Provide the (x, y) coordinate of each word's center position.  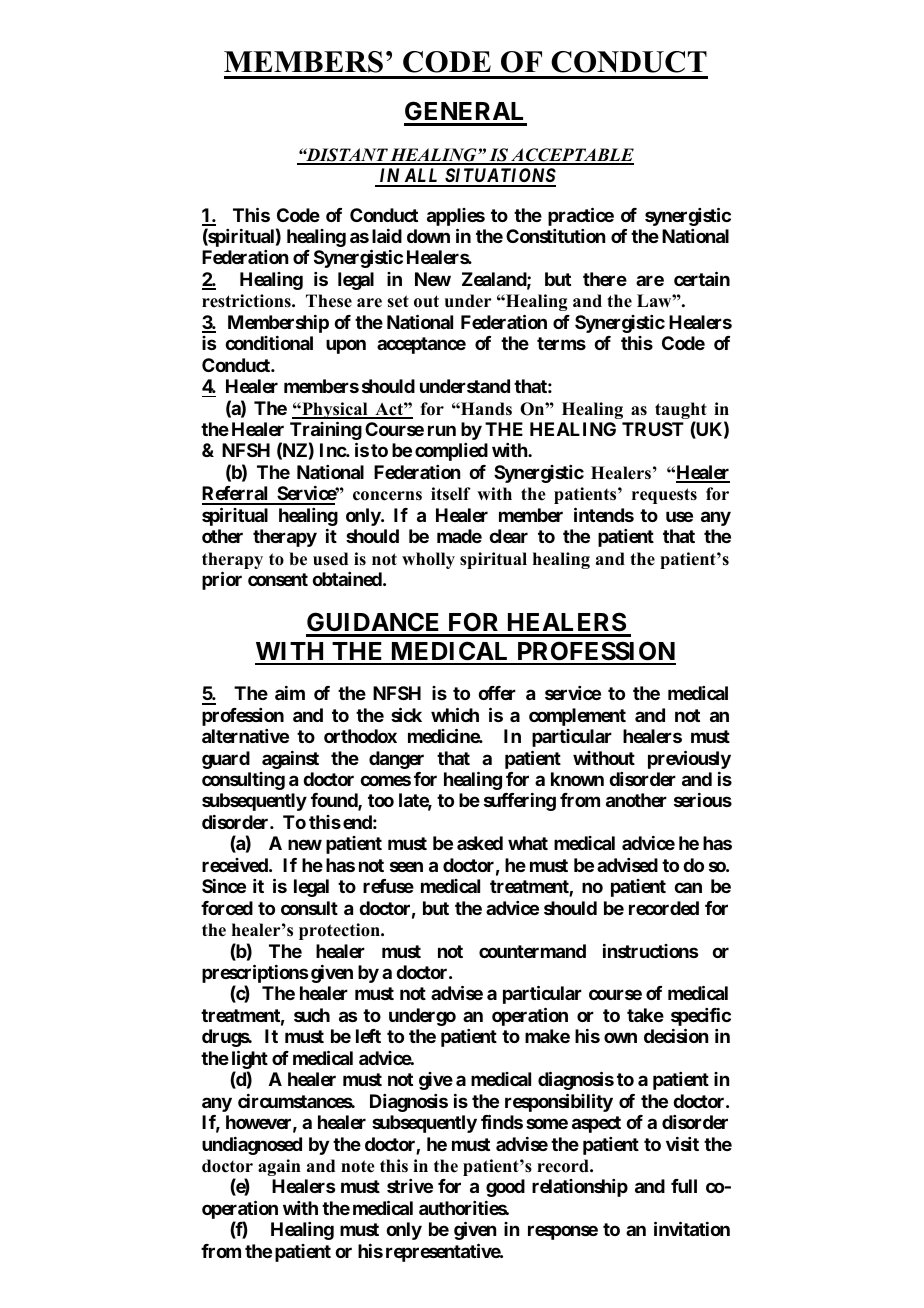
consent (278, 579)
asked (480, 843)
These (329, 301)
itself (451, 494)
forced (227, 908)
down (428, 236)
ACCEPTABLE (571, 156)
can (688, 887)
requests (664, 496)
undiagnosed (252, 1146)
